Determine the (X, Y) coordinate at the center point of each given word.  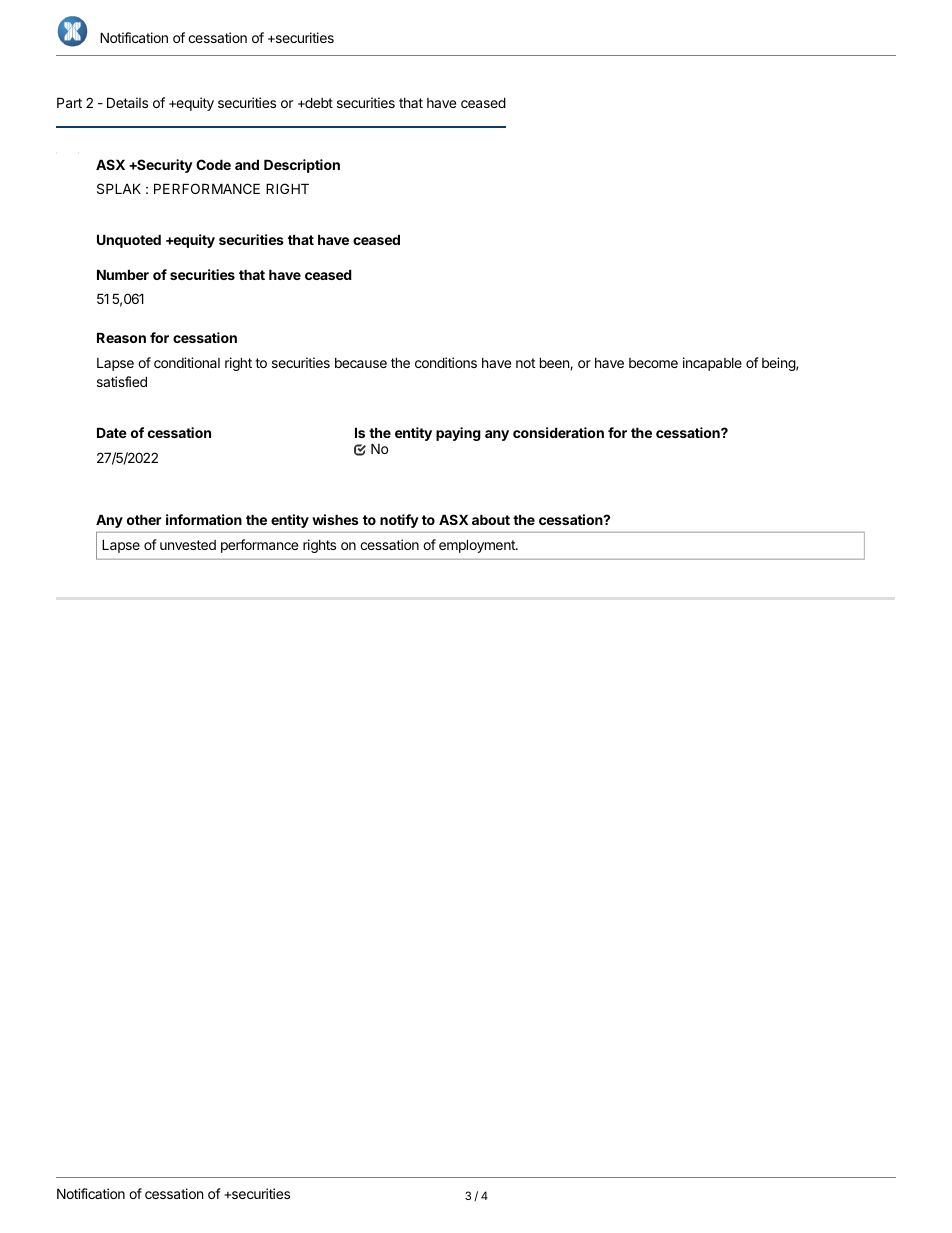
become (653, 363)
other (144, 519)
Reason (121, 337)
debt (318, 102)
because (361, 363)
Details (127, 102)
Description (302, 166)
